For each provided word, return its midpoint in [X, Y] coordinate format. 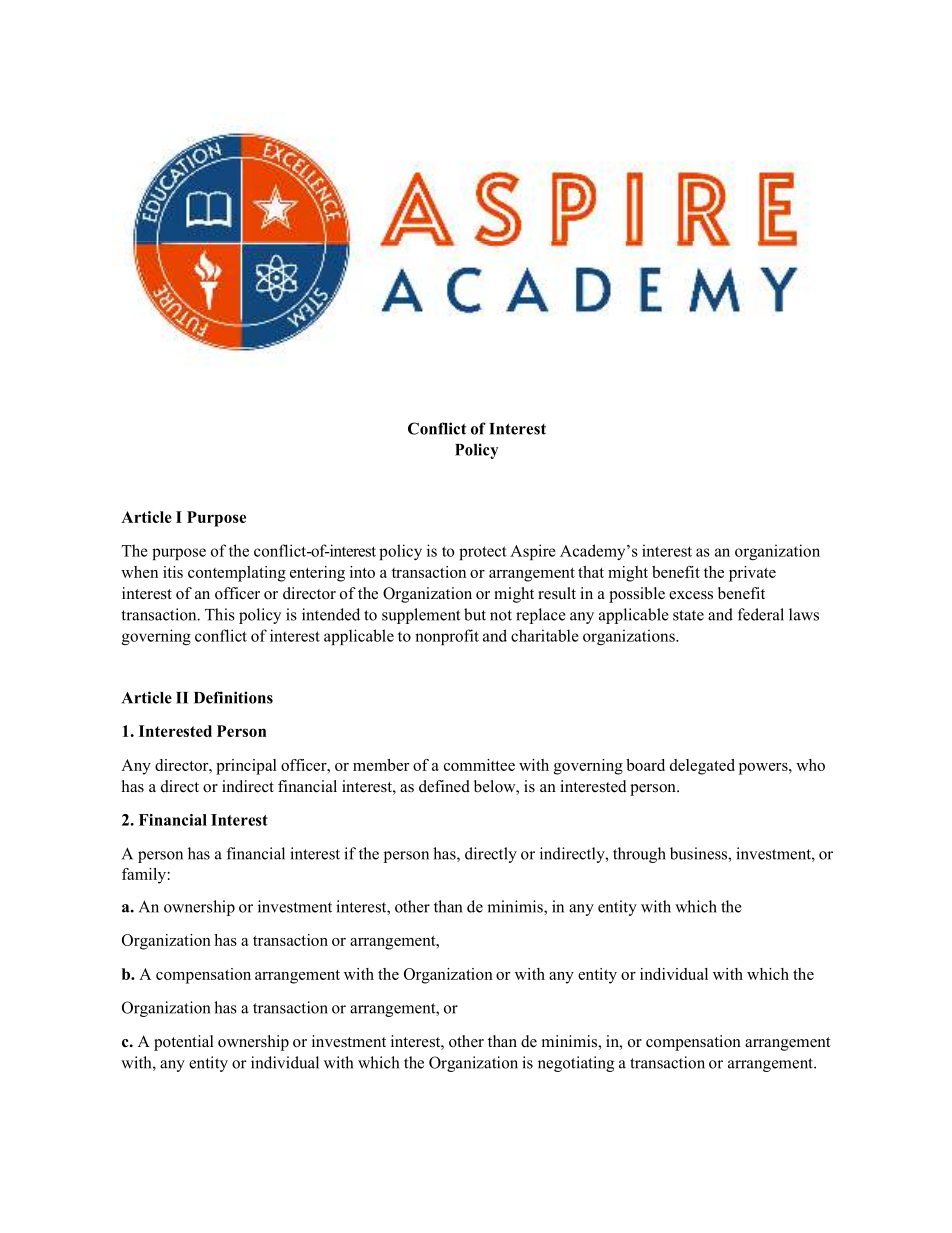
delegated [702, 767]
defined [444, 786]
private [752, 574]
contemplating [237, 574]
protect [483, 553]
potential [184, 1043]
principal [246, 767]
